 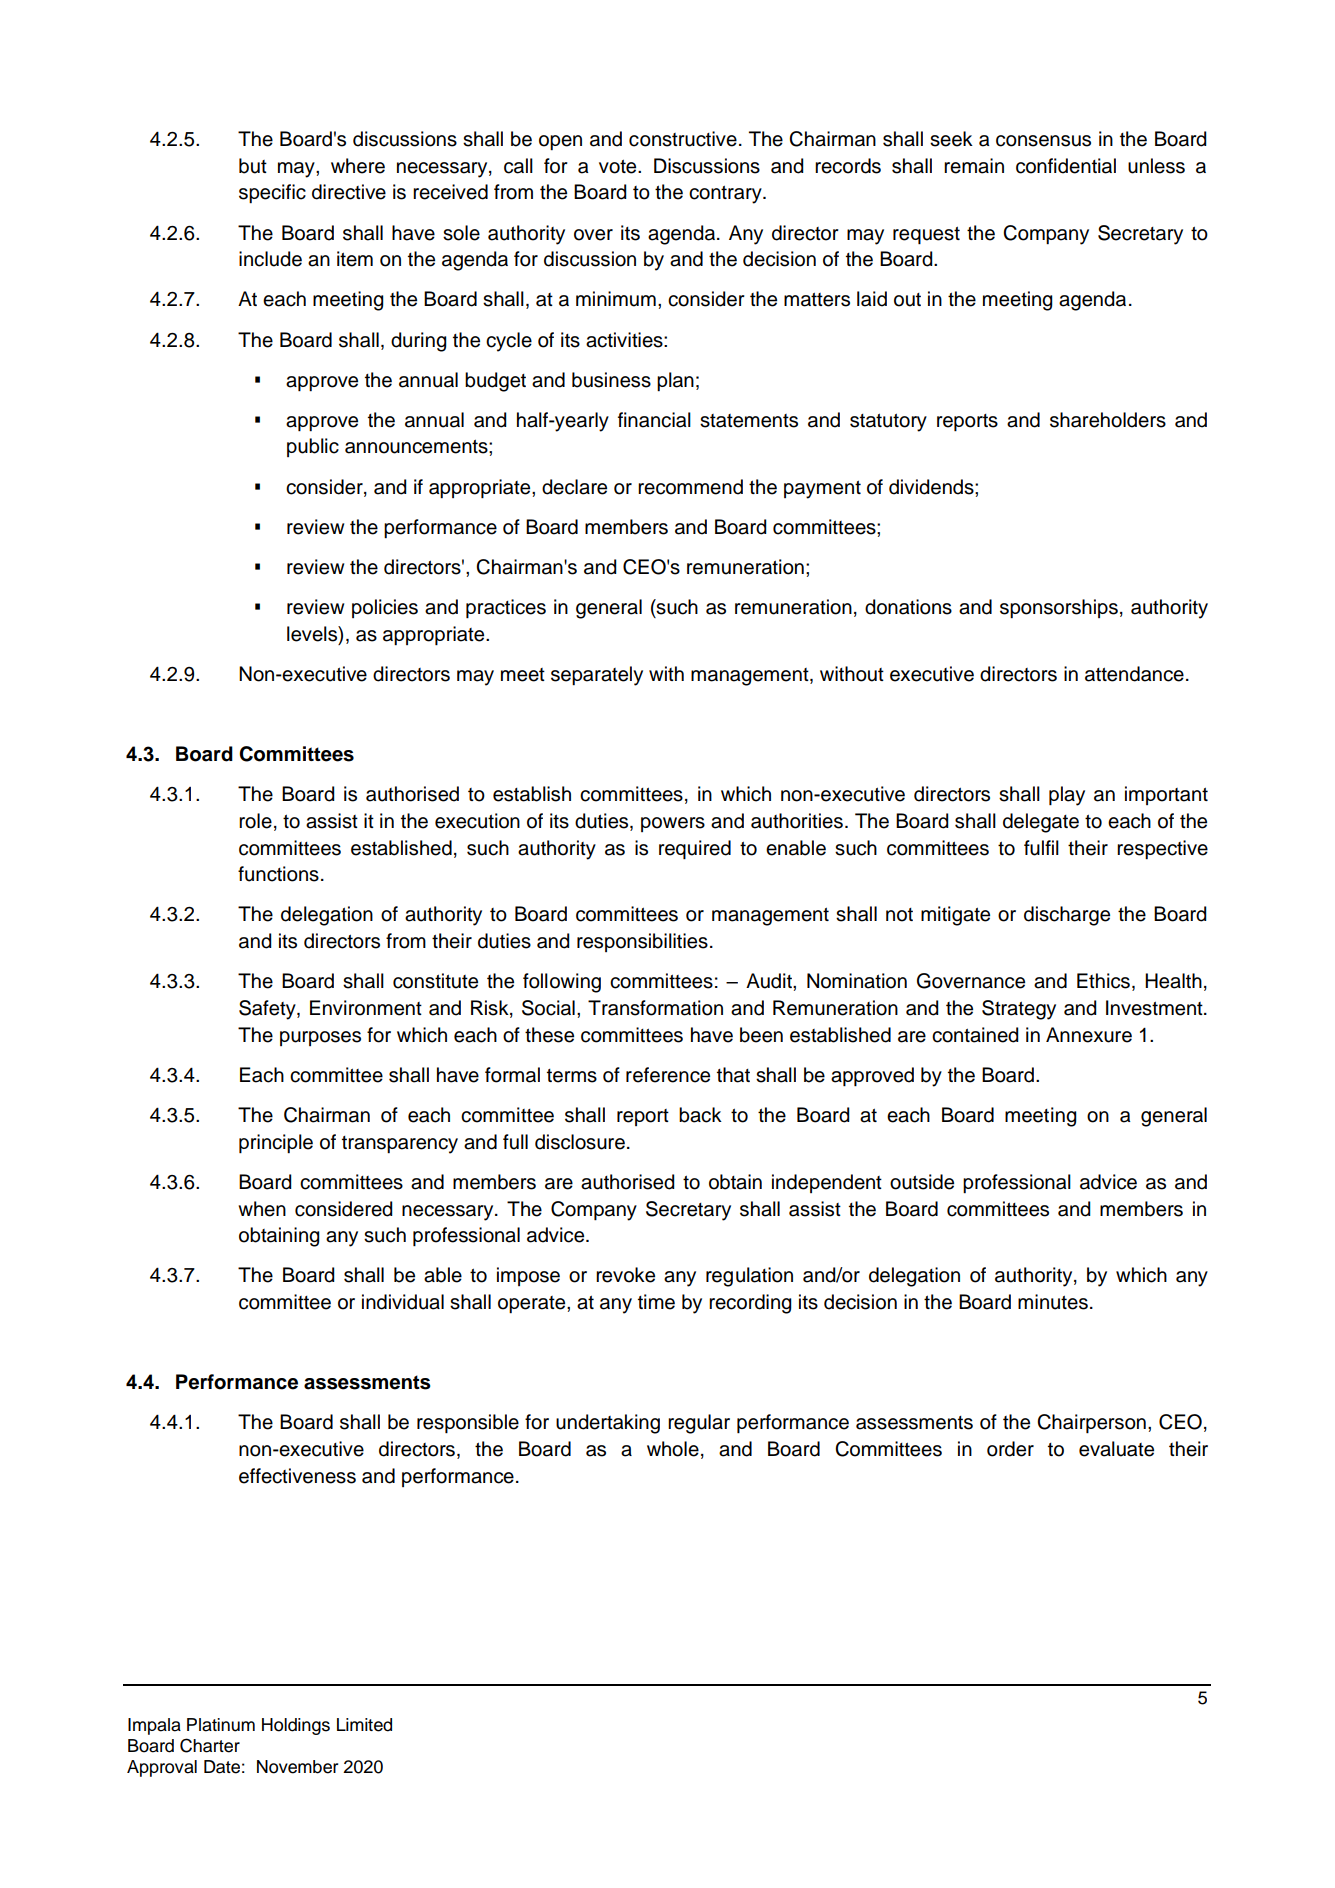 I want to click on vote, so click(x=619, y=166).
